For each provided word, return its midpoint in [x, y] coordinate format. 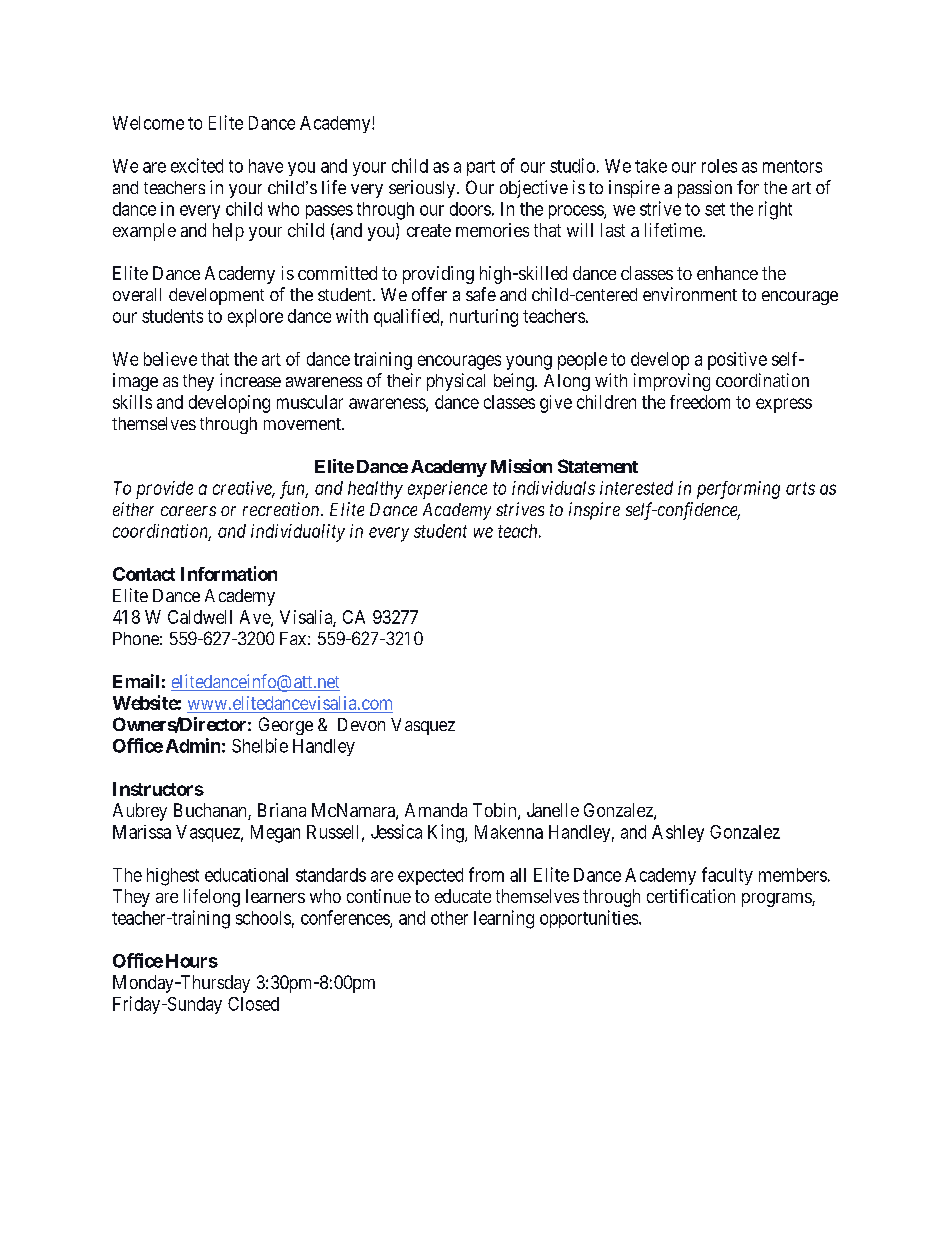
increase [250, 380]
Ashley [678, 833]
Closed [253, 1004]
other [449, 918]
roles [719, 166]
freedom [700, 402]
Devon [361, 724]
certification [691, 896]
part [481, 168]
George [286, 726]
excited [197, 165]
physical [456, 382]
